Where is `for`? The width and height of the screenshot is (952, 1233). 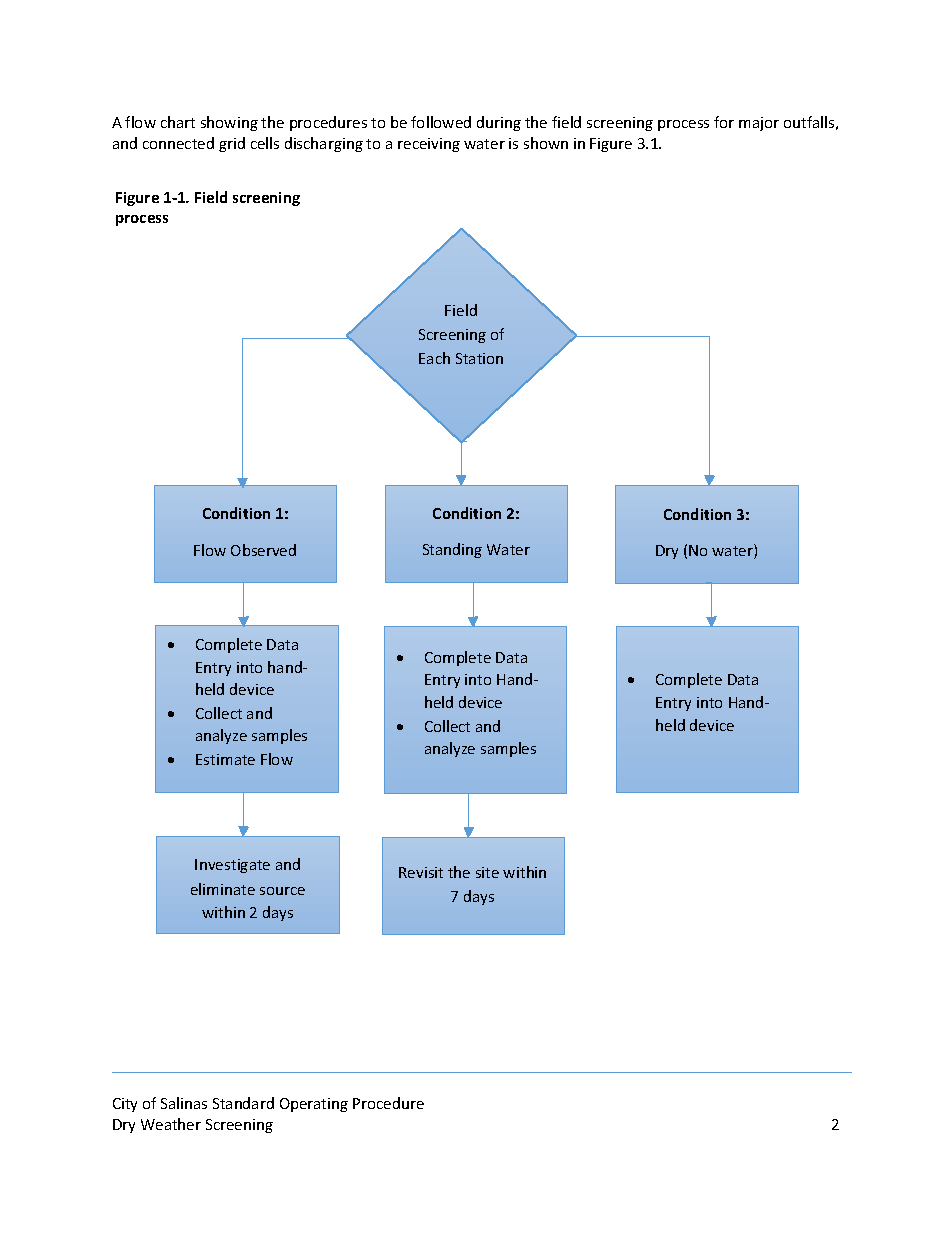 for is located at coordinates (724, 122).
